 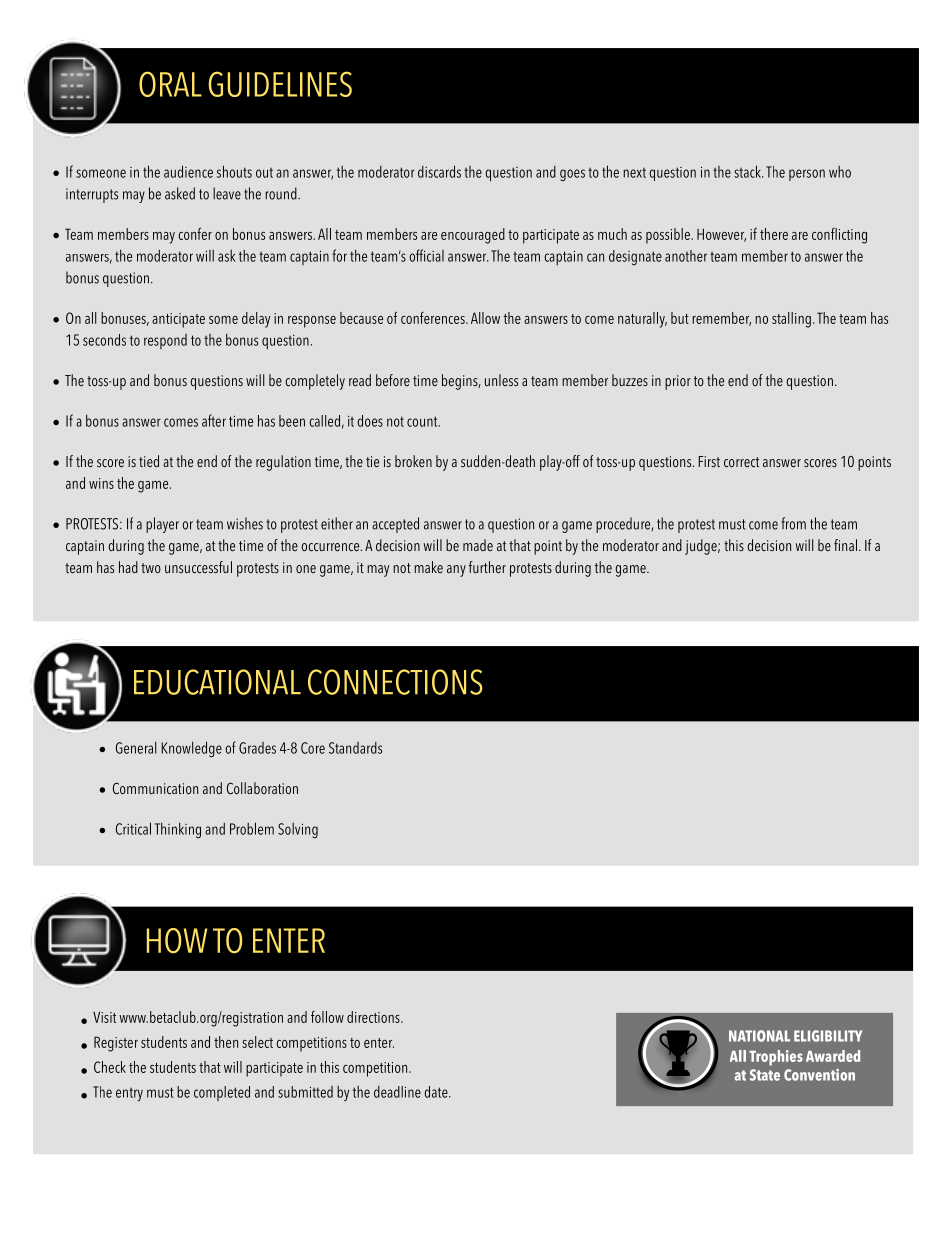 What do you see at coordinates (439, 171) in the image?
I see `discards` at bounding box center [439, 171].
